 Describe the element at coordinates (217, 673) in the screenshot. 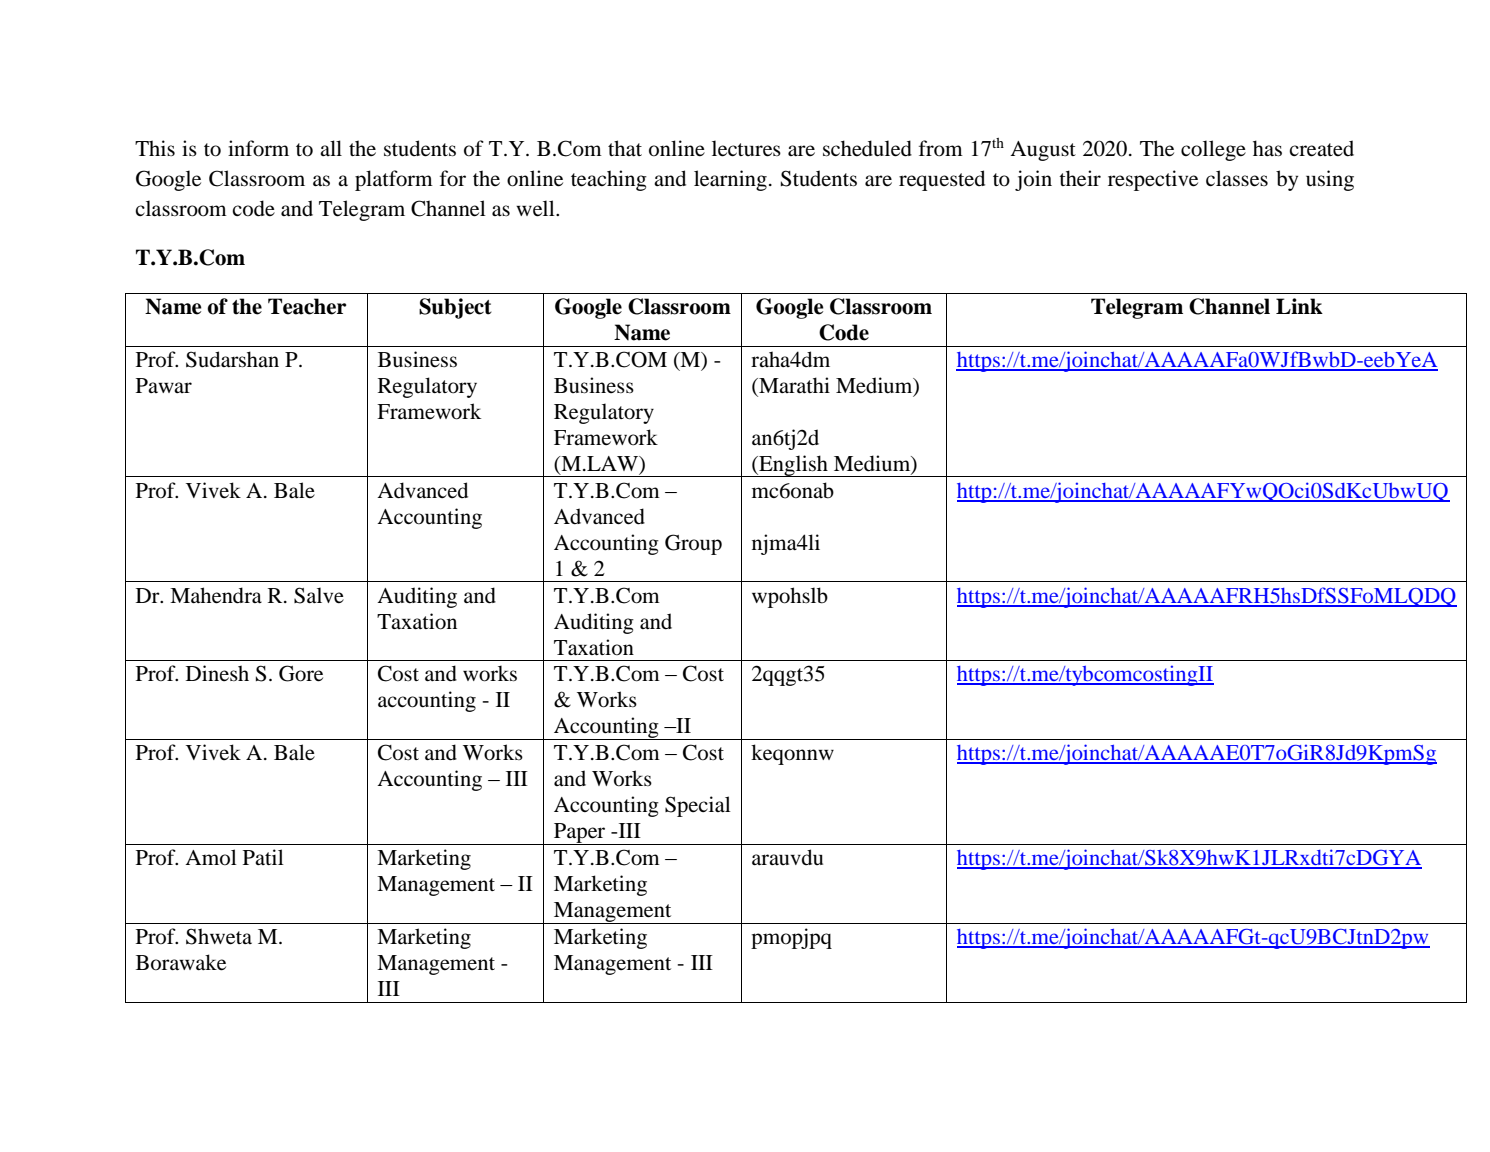

I see `Dinesh` at that location.
